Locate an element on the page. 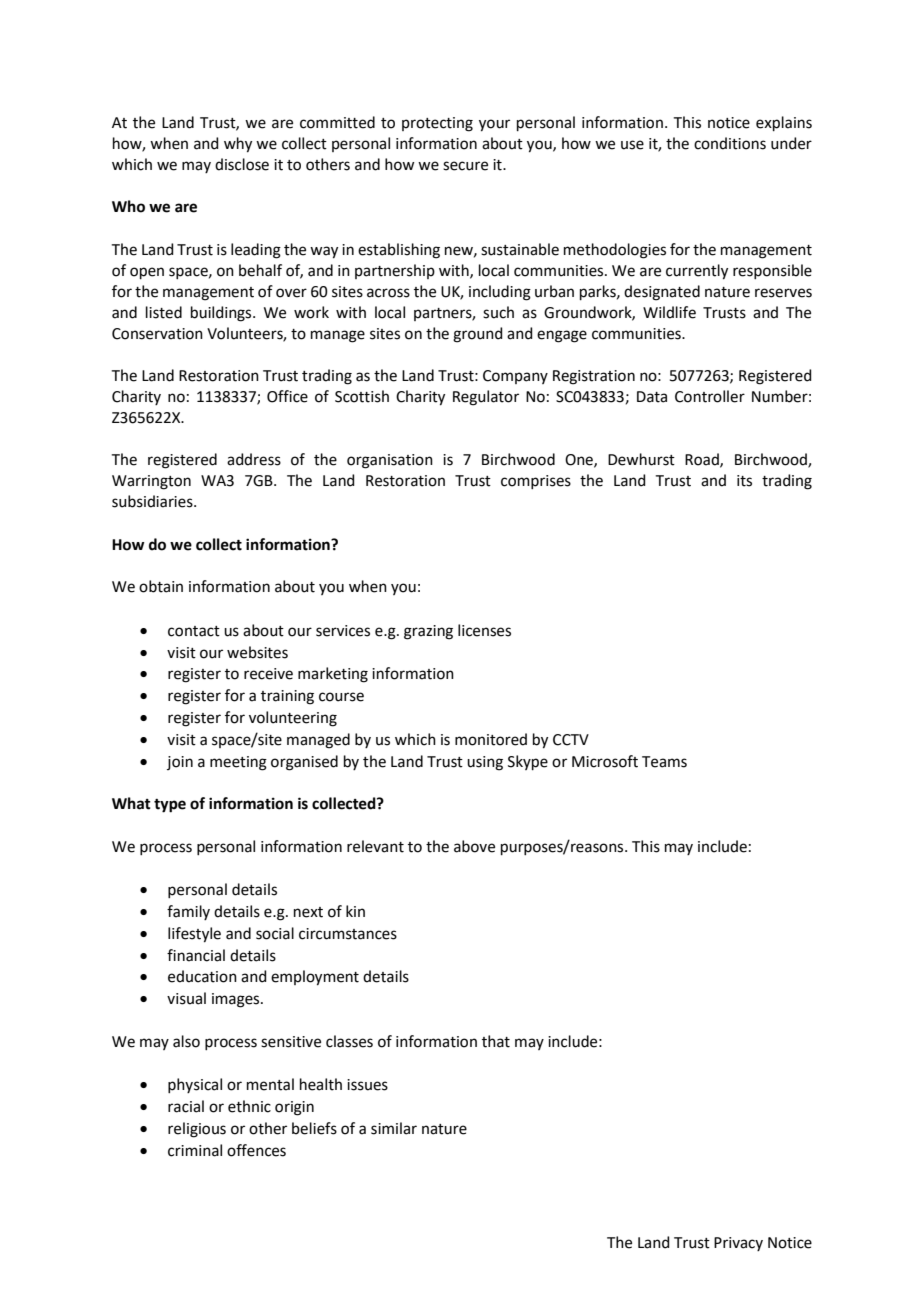 The width and height of the image is (924, 1308). secure is located at coordinates (465, 166).
